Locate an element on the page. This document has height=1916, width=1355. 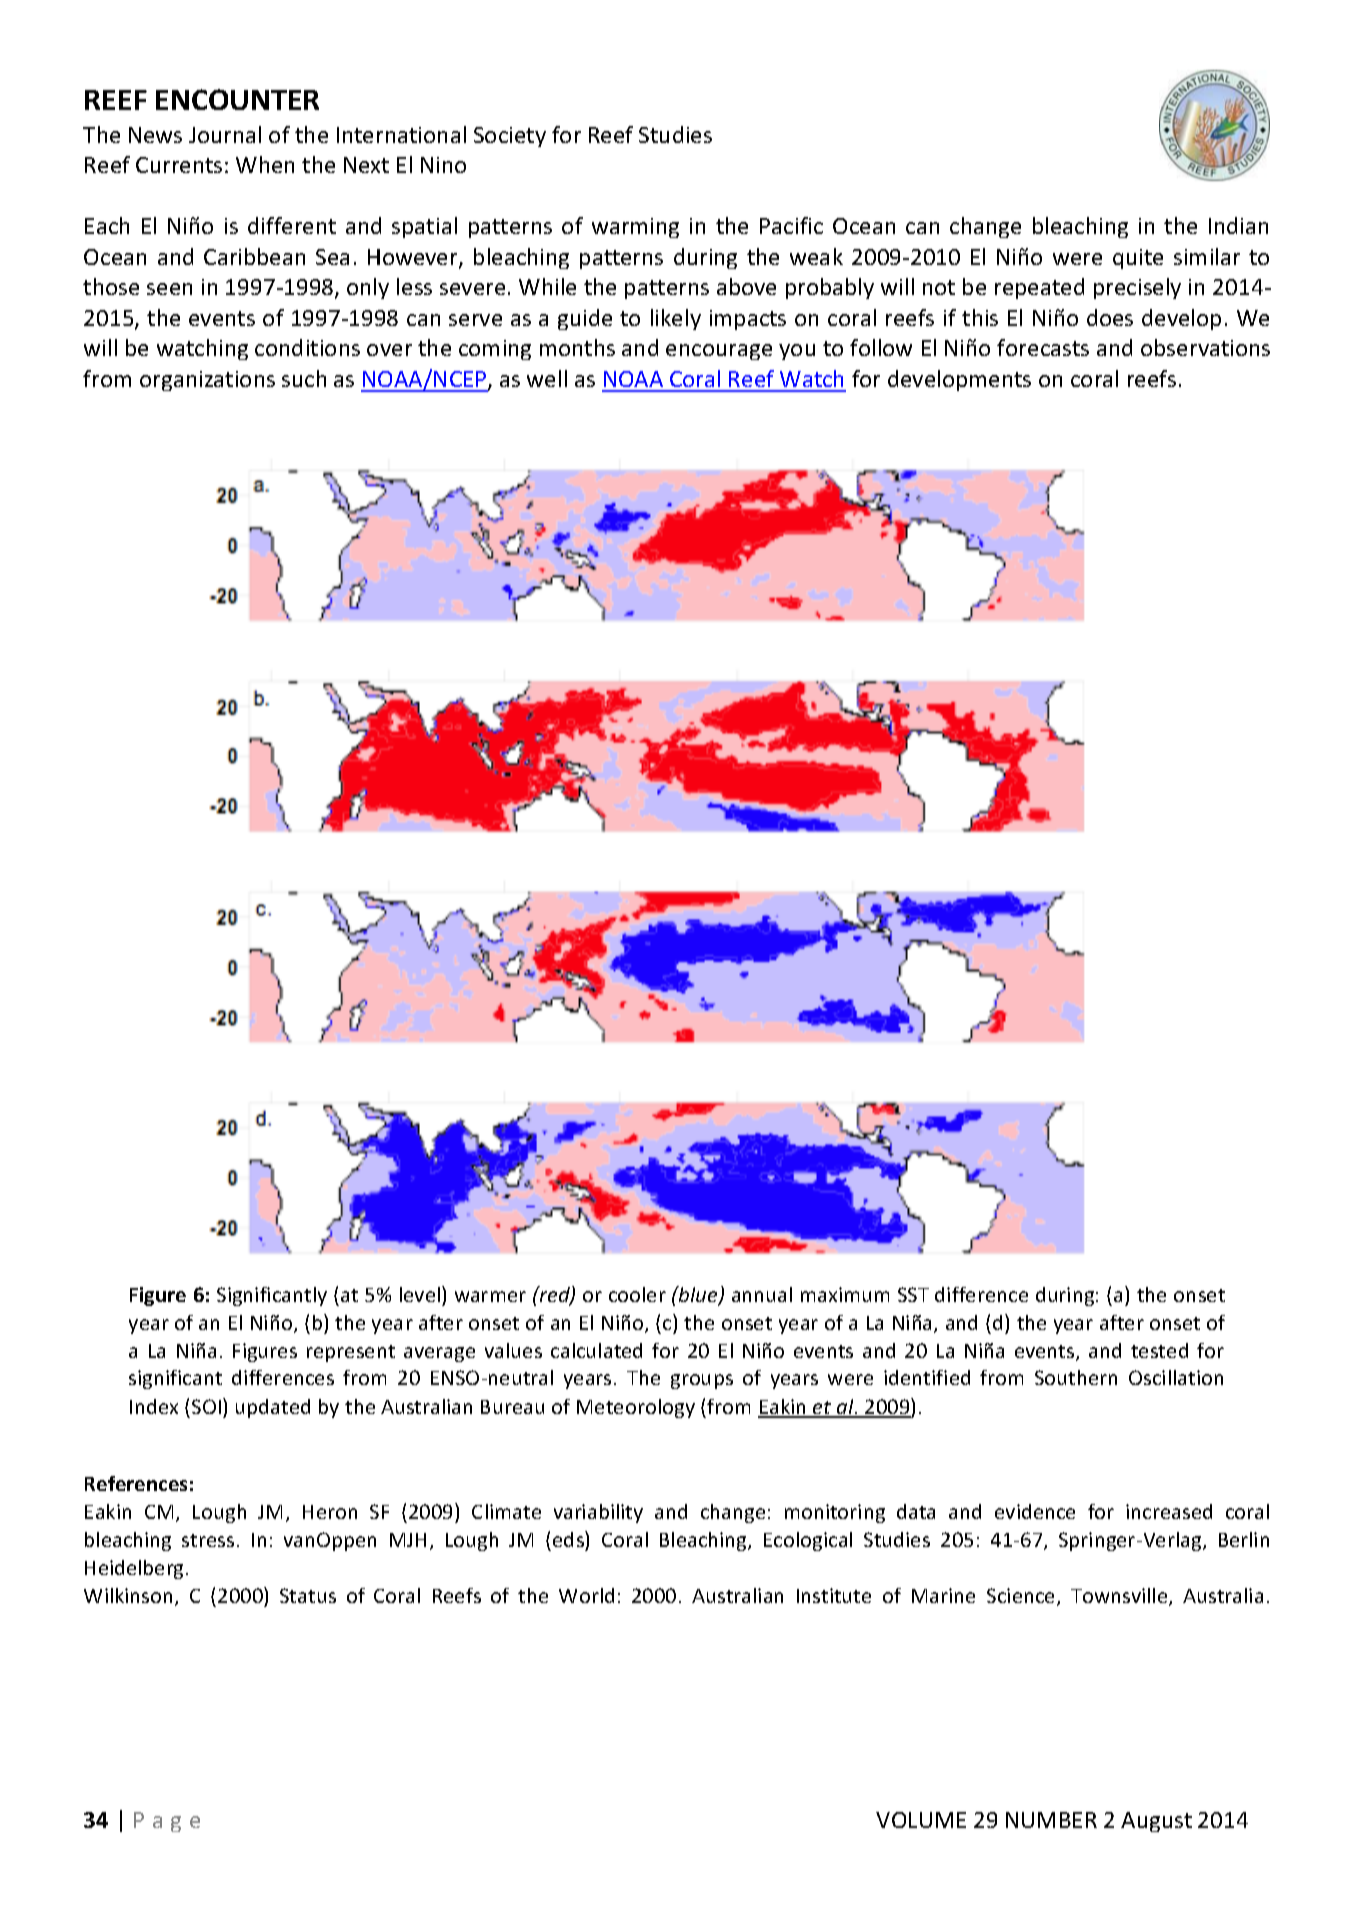
organizations is located at coordinates (207, 381).
